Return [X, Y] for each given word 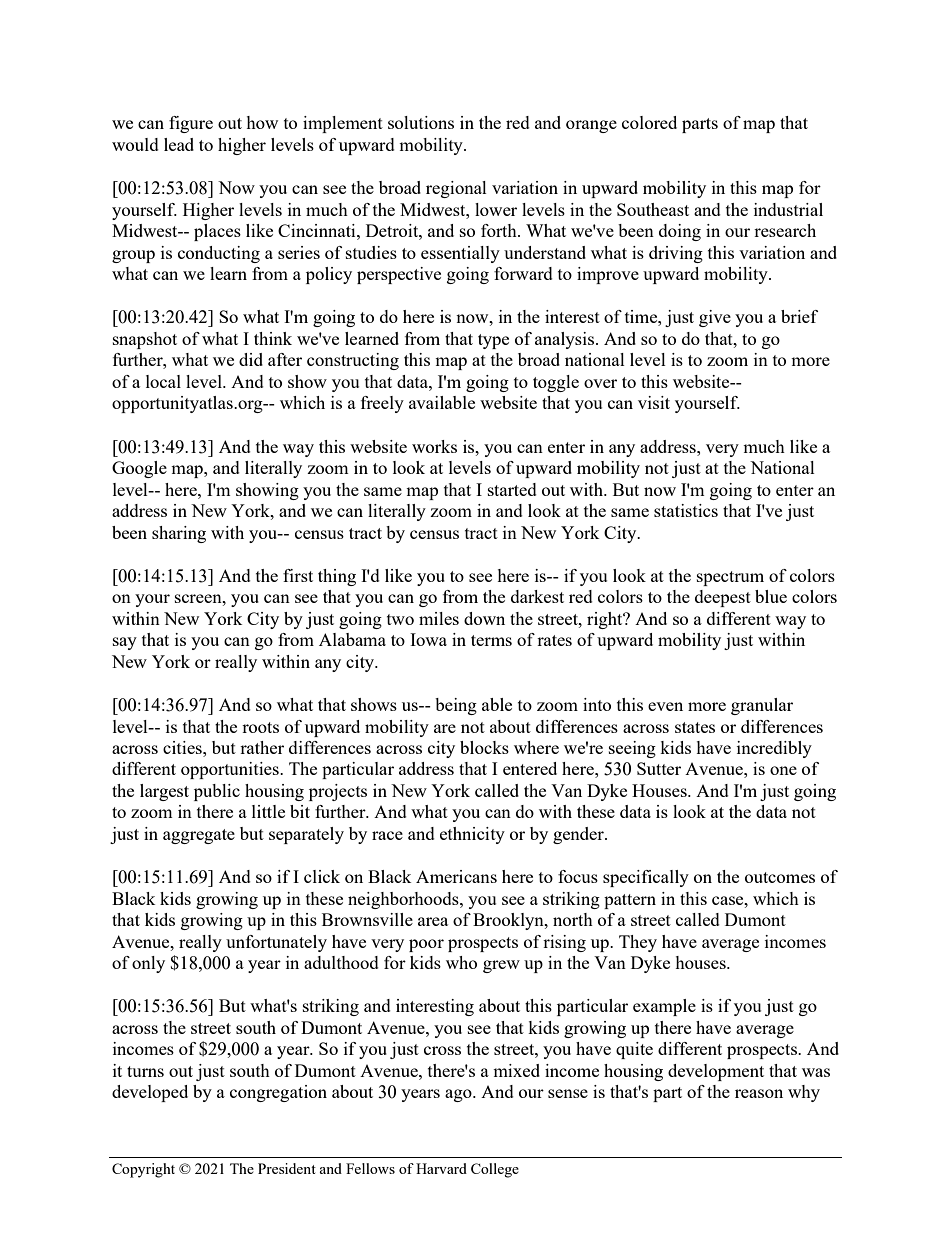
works [434, 446]
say [125, 643]
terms [491, 640]
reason [759, 1093]
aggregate [199, 836]
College [495, 1170]
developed [150, 1093]
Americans [456, 876]
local [163, 381]
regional [456, 189]
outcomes [780, 877]
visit [654, 402]
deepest [723, 598]
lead [179, 144]
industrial [788, 209]
